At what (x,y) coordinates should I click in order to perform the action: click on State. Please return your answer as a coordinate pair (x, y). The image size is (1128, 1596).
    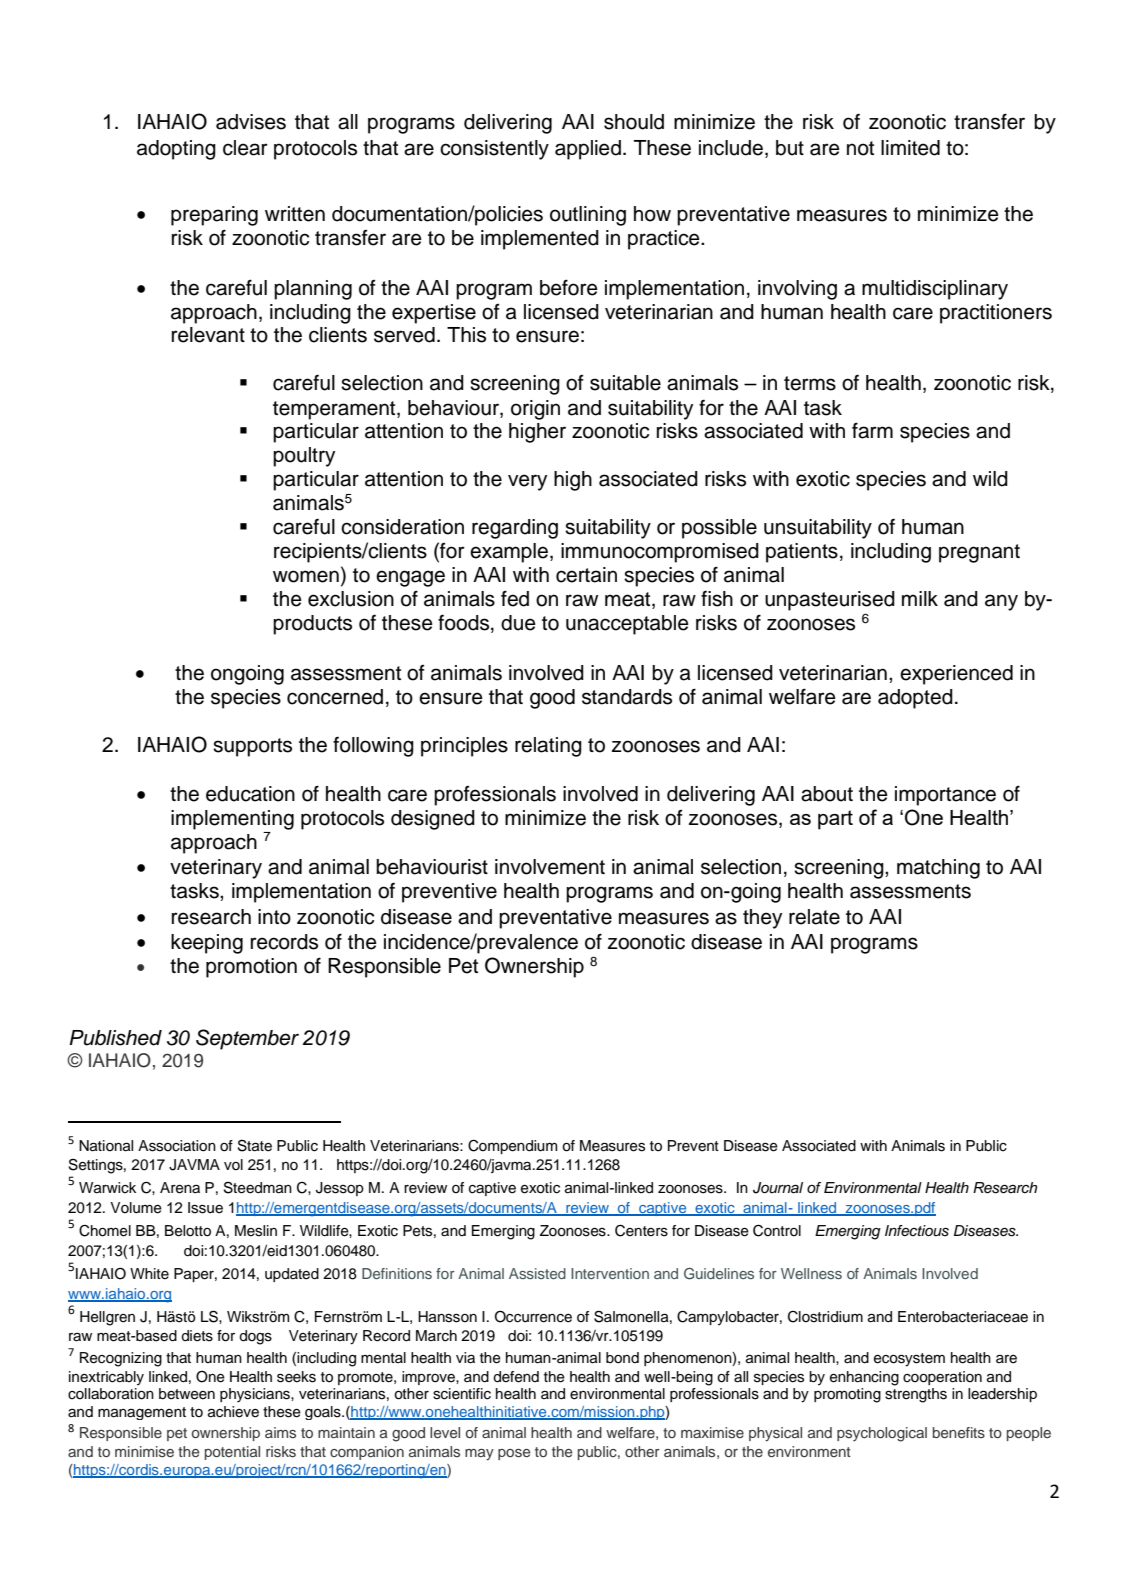
    Looking at the image, I should click on (255, 1145).
